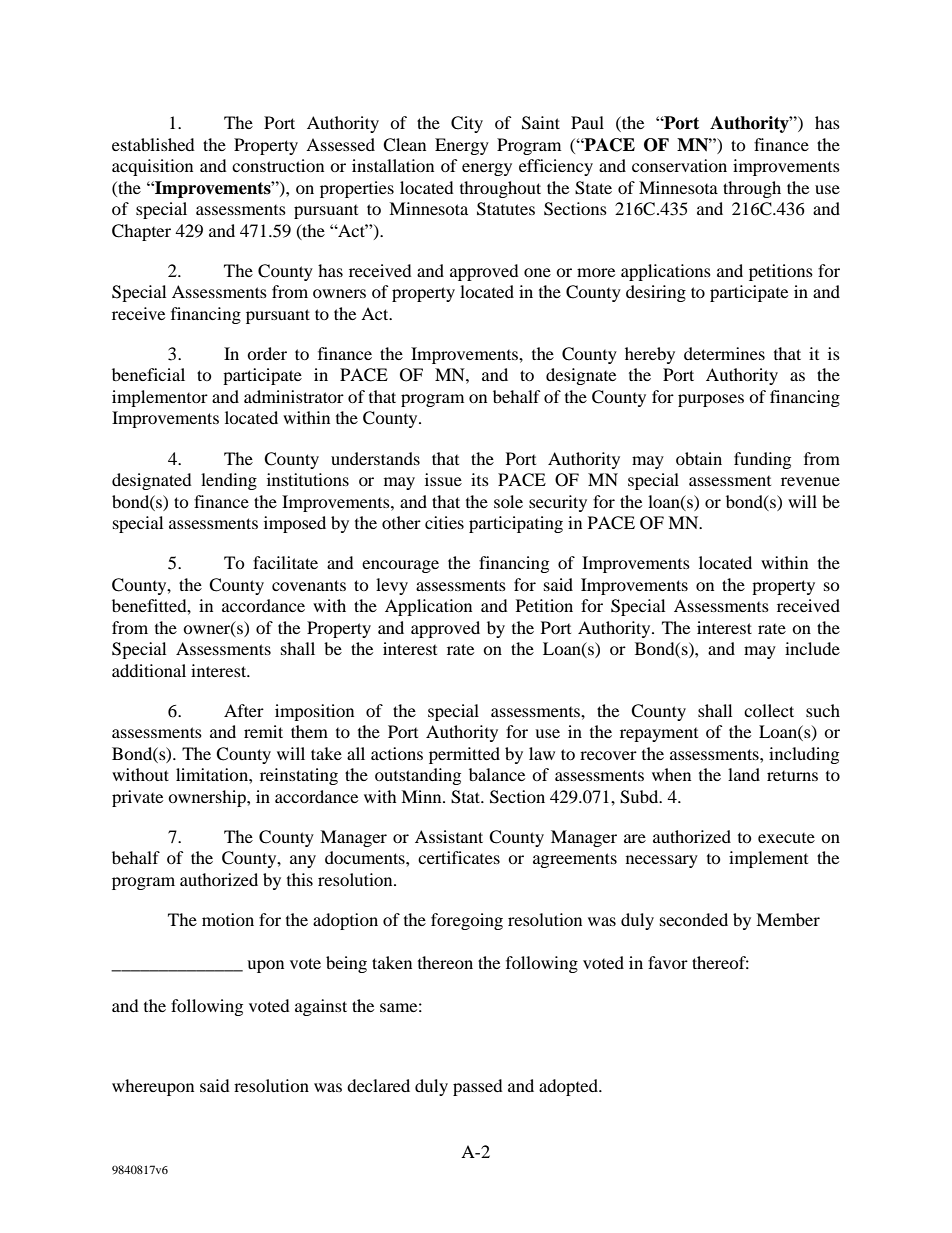 The width and height of the image is (952, 1233). What do you see at coordinates (263, 731) in the image?
I see `remit` at bounding box center [263, 731].
